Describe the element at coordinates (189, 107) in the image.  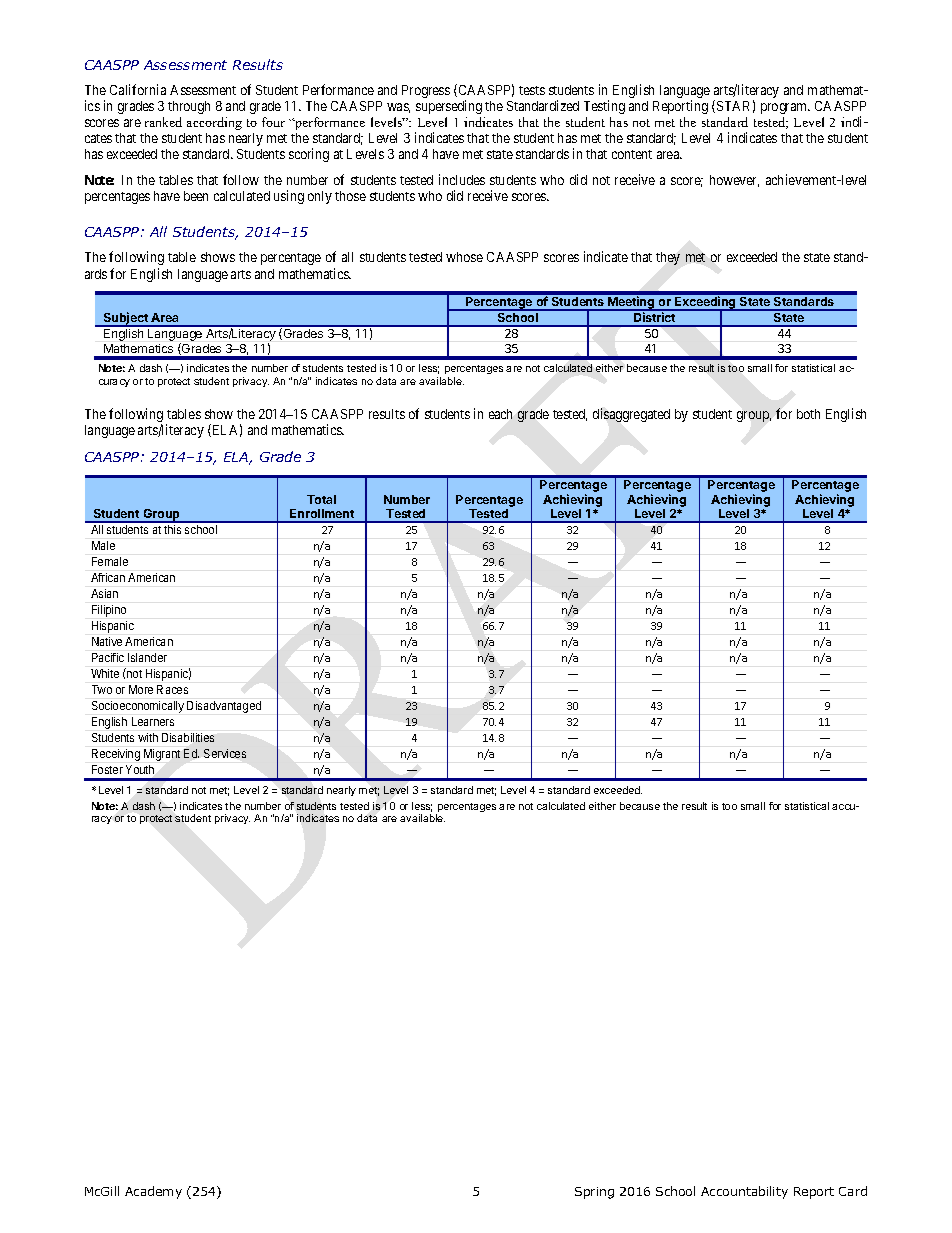
I see `through` at that location.
